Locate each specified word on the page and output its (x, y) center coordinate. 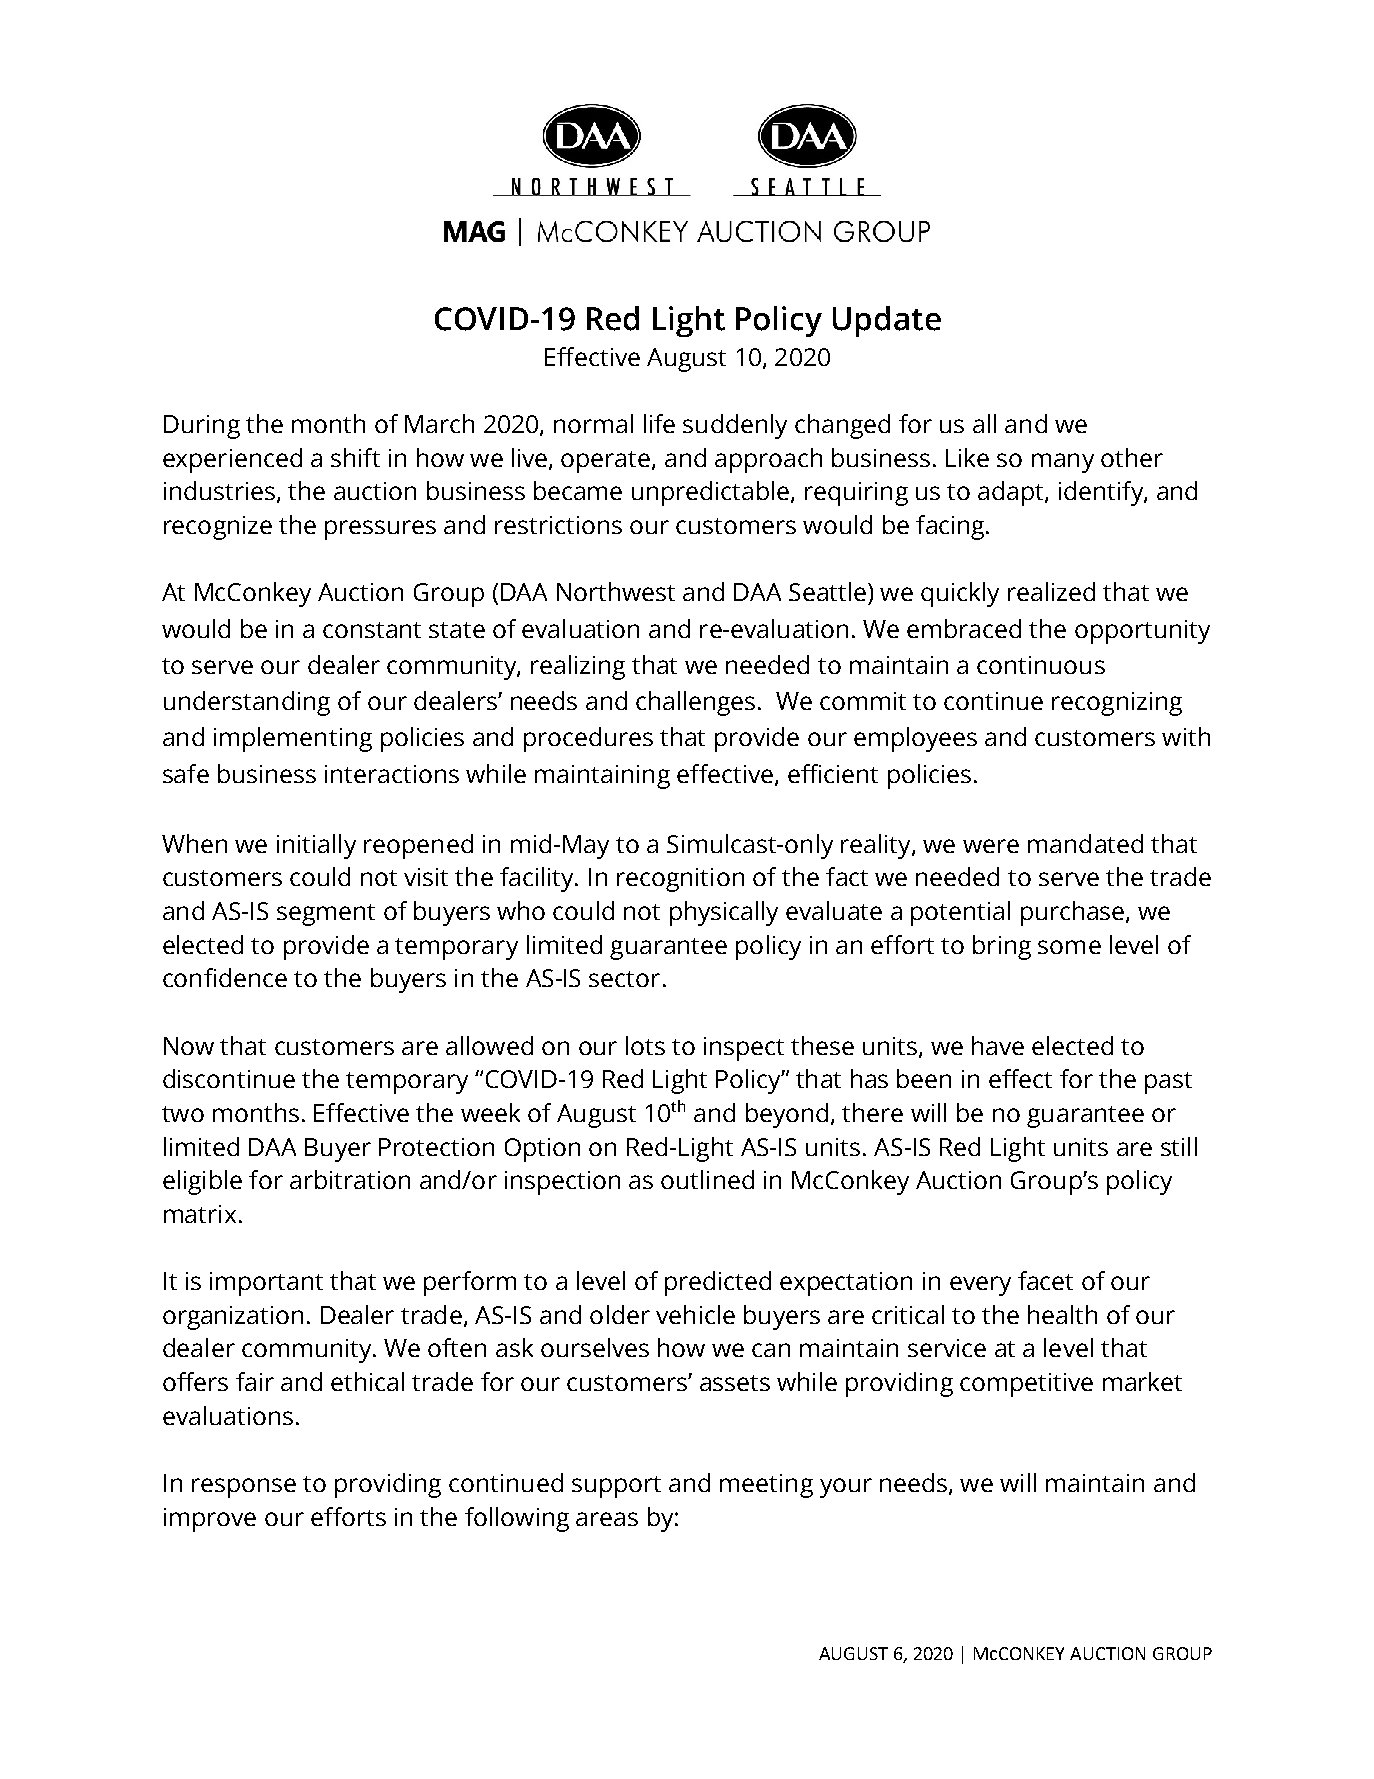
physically (724, 913)
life (659, 423)
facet (1045, 1280)
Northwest (616, 591)
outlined (707, 1179)
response (244, 1488)
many (1063, 463)
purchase (1074, 913)
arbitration (350, 1179)
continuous (1041, 665)
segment (326, 915)
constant (372, 630)
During (202, 427)
